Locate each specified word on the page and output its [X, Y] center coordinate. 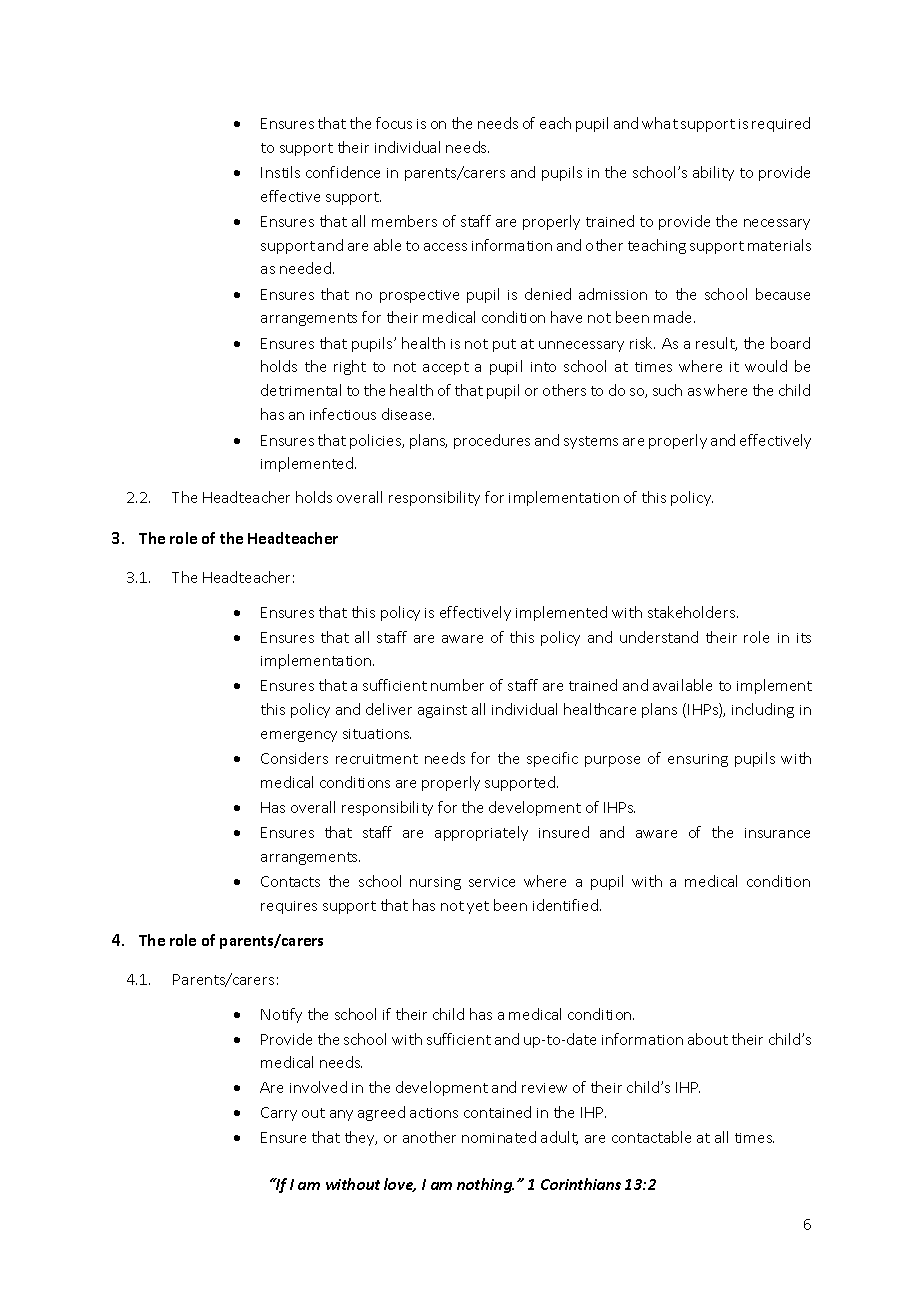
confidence [343, 172]
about [708, 1039]
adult [559, 1138]
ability [713, 173]
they [361, 1138]
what [660, 123]
